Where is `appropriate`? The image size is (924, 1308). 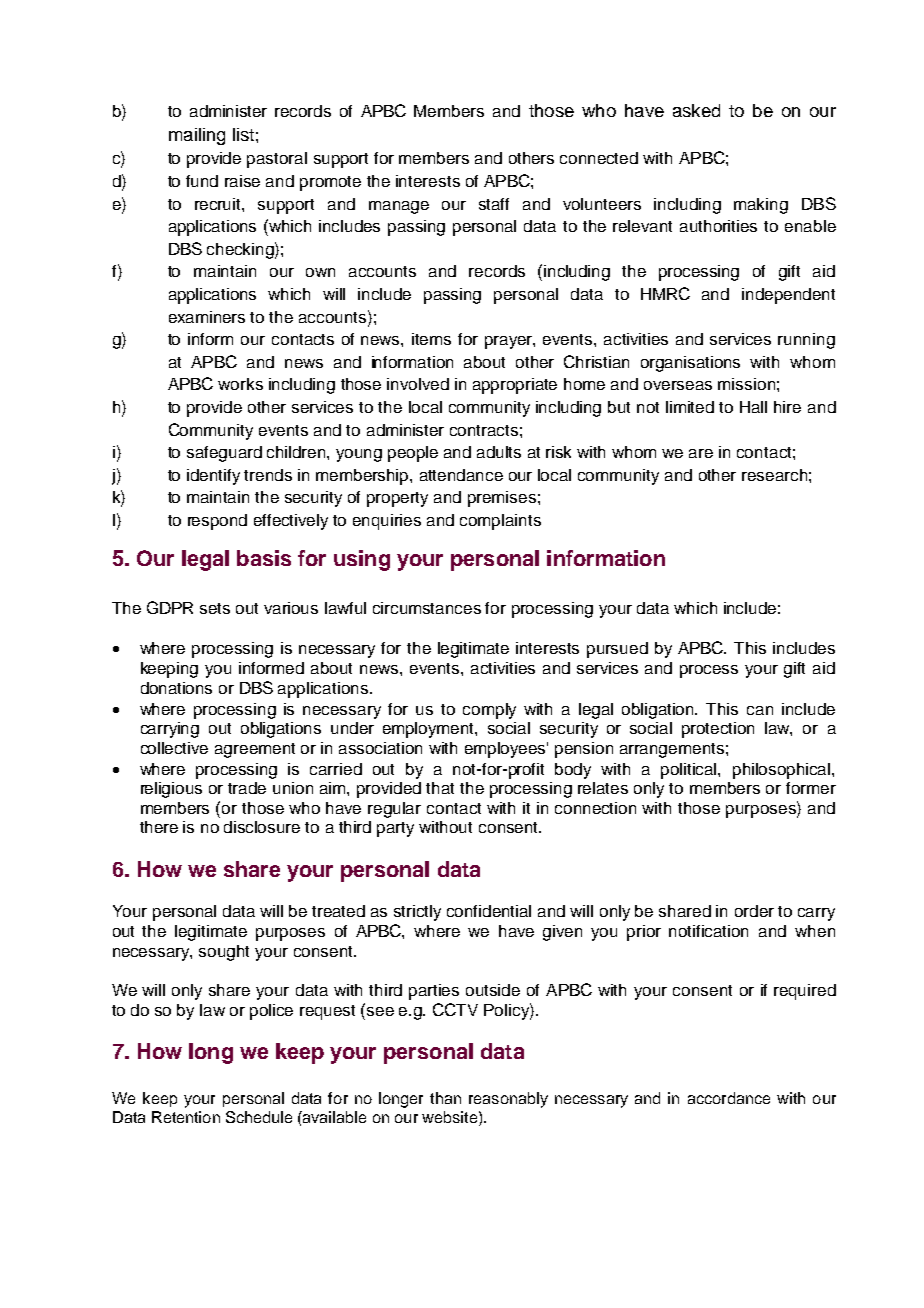
appropriate is located at coordinates (515, 386).
